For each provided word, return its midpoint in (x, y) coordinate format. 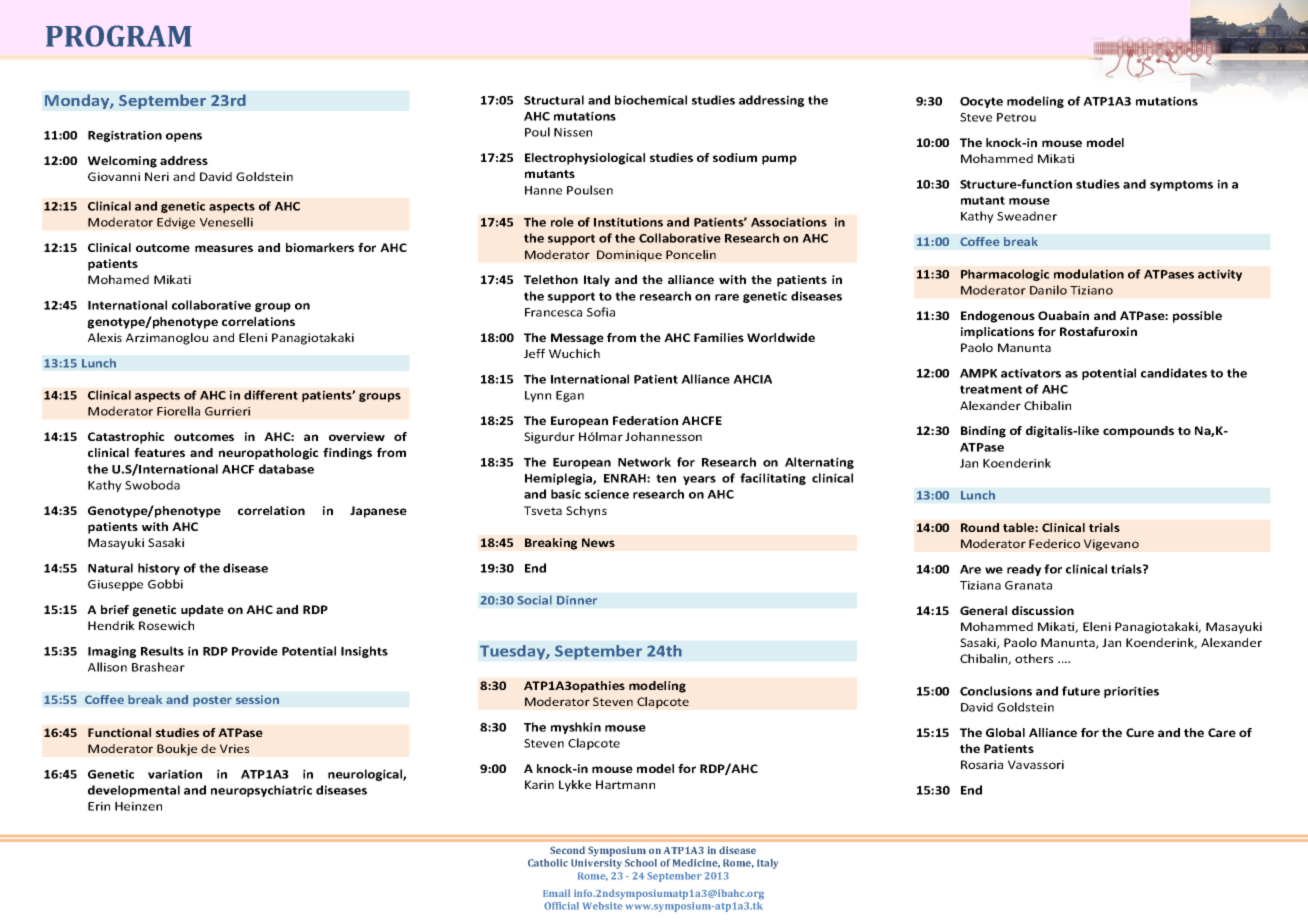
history (159, 569)
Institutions (628, 222)
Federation (645, 420)
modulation (1089, 274)
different (271, 395)
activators (1031, 373)
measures (224, 248)
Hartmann (625, 784)
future (1081, 691)
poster (212, 701)
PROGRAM (119, 36)
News (598, 542)
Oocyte (981, 102)
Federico (1054, 543)
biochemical (651, 100)
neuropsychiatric (261, 791)
